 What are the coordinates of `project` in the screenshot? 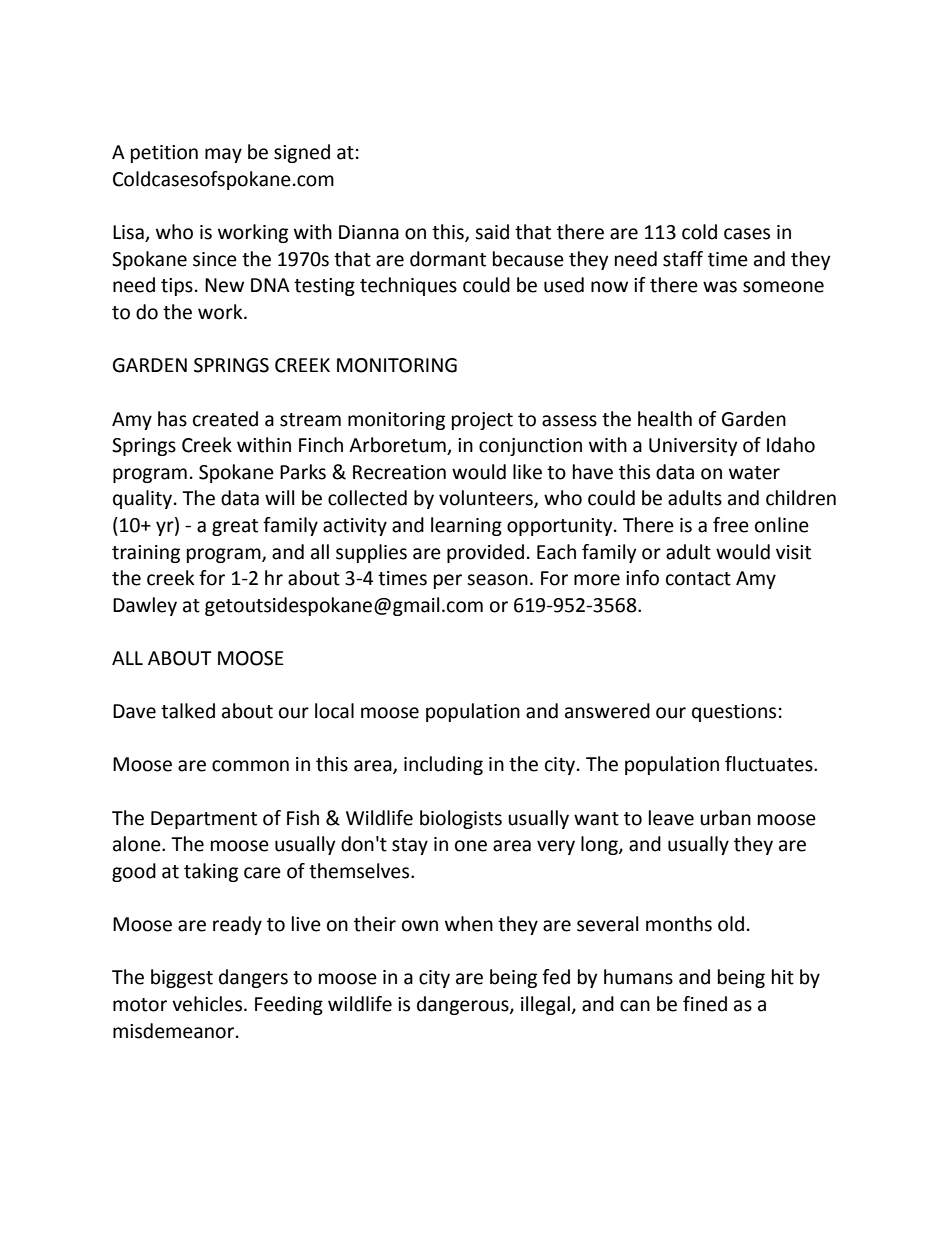 It's located at (482, 421).
